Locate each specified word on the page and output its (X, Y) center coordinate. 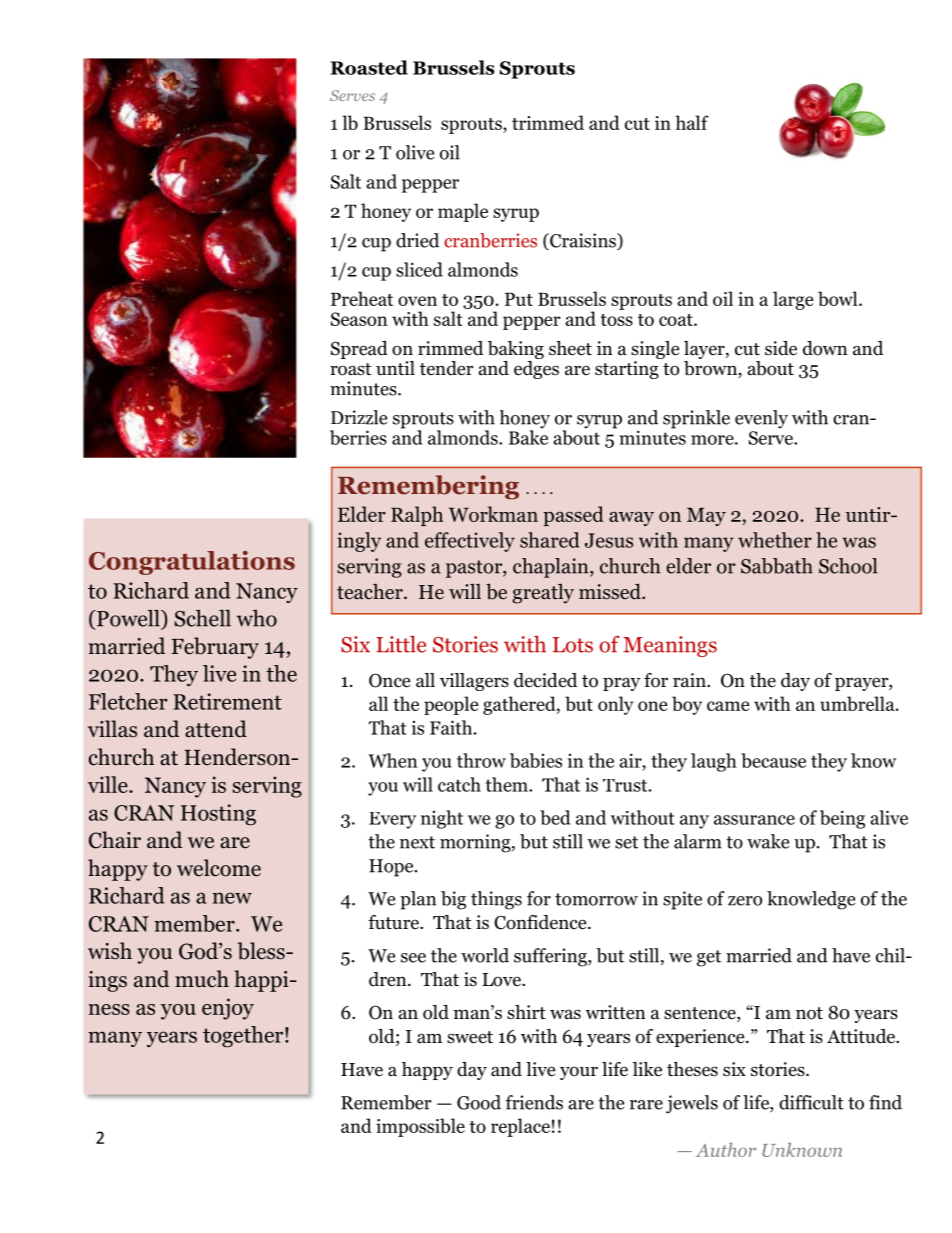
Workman (493, 514)
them (508, 784)
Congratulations (192, 563)
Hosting (218, 815)
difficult (811, 1102)
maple (463, 212)
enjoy (228, 1009)
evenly (761, 419)
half (692, 122)
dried (417, 240)
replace (520, 1127)
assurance (754, 820)
